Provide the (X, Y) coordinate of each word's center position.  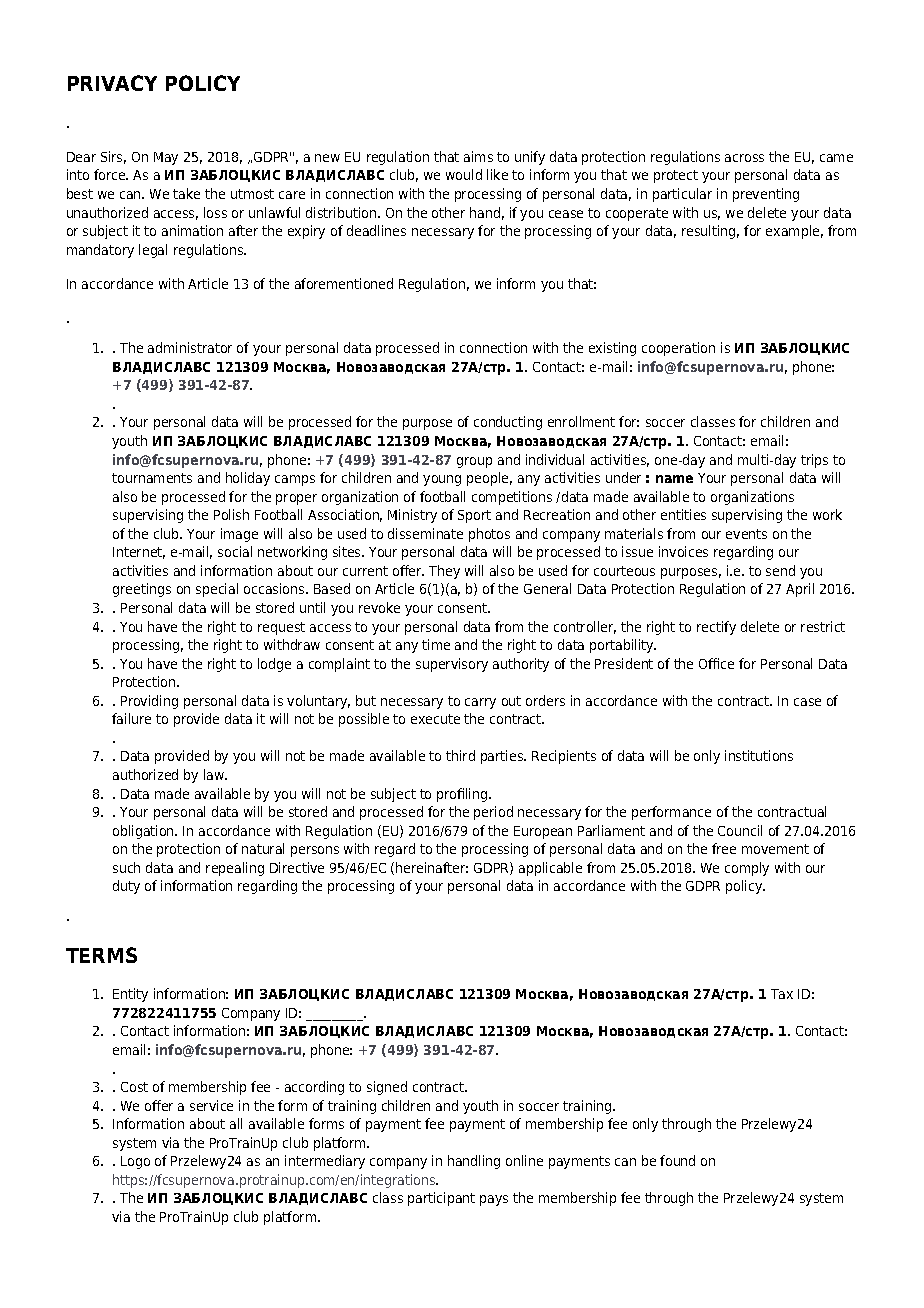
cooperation (678, 349)
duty (126, 887)
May (166, 158)
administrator (190, 347)
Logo (135, 1162)
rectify (716, 628)
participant (441, 1199)
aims (478, 156)
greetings (142, 590)
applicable (550, 869)
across (744, 158)
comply (747, 869)
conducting (508, 423)
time (436, 644)
